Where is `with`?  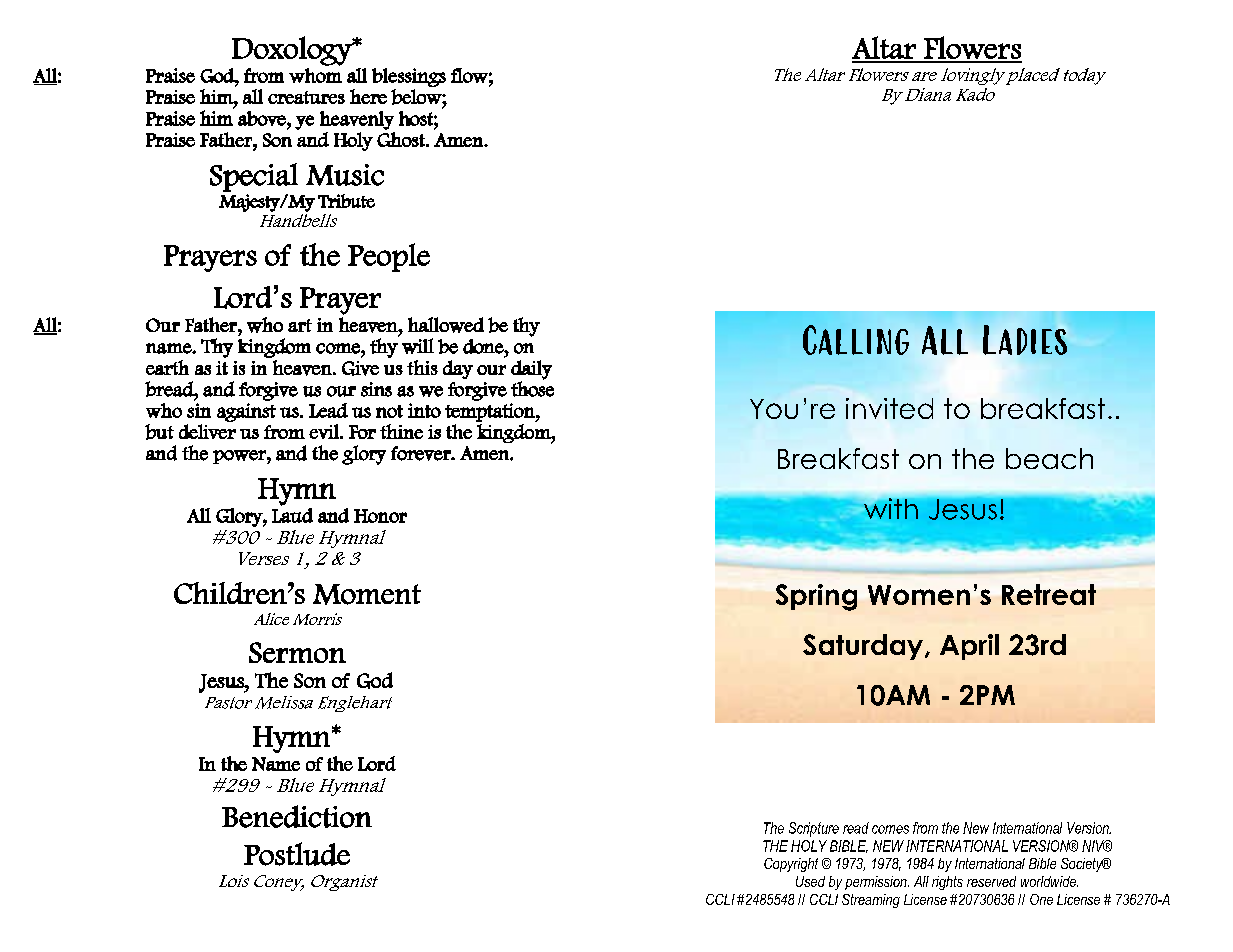 with is located at coordinates (891, 508).
